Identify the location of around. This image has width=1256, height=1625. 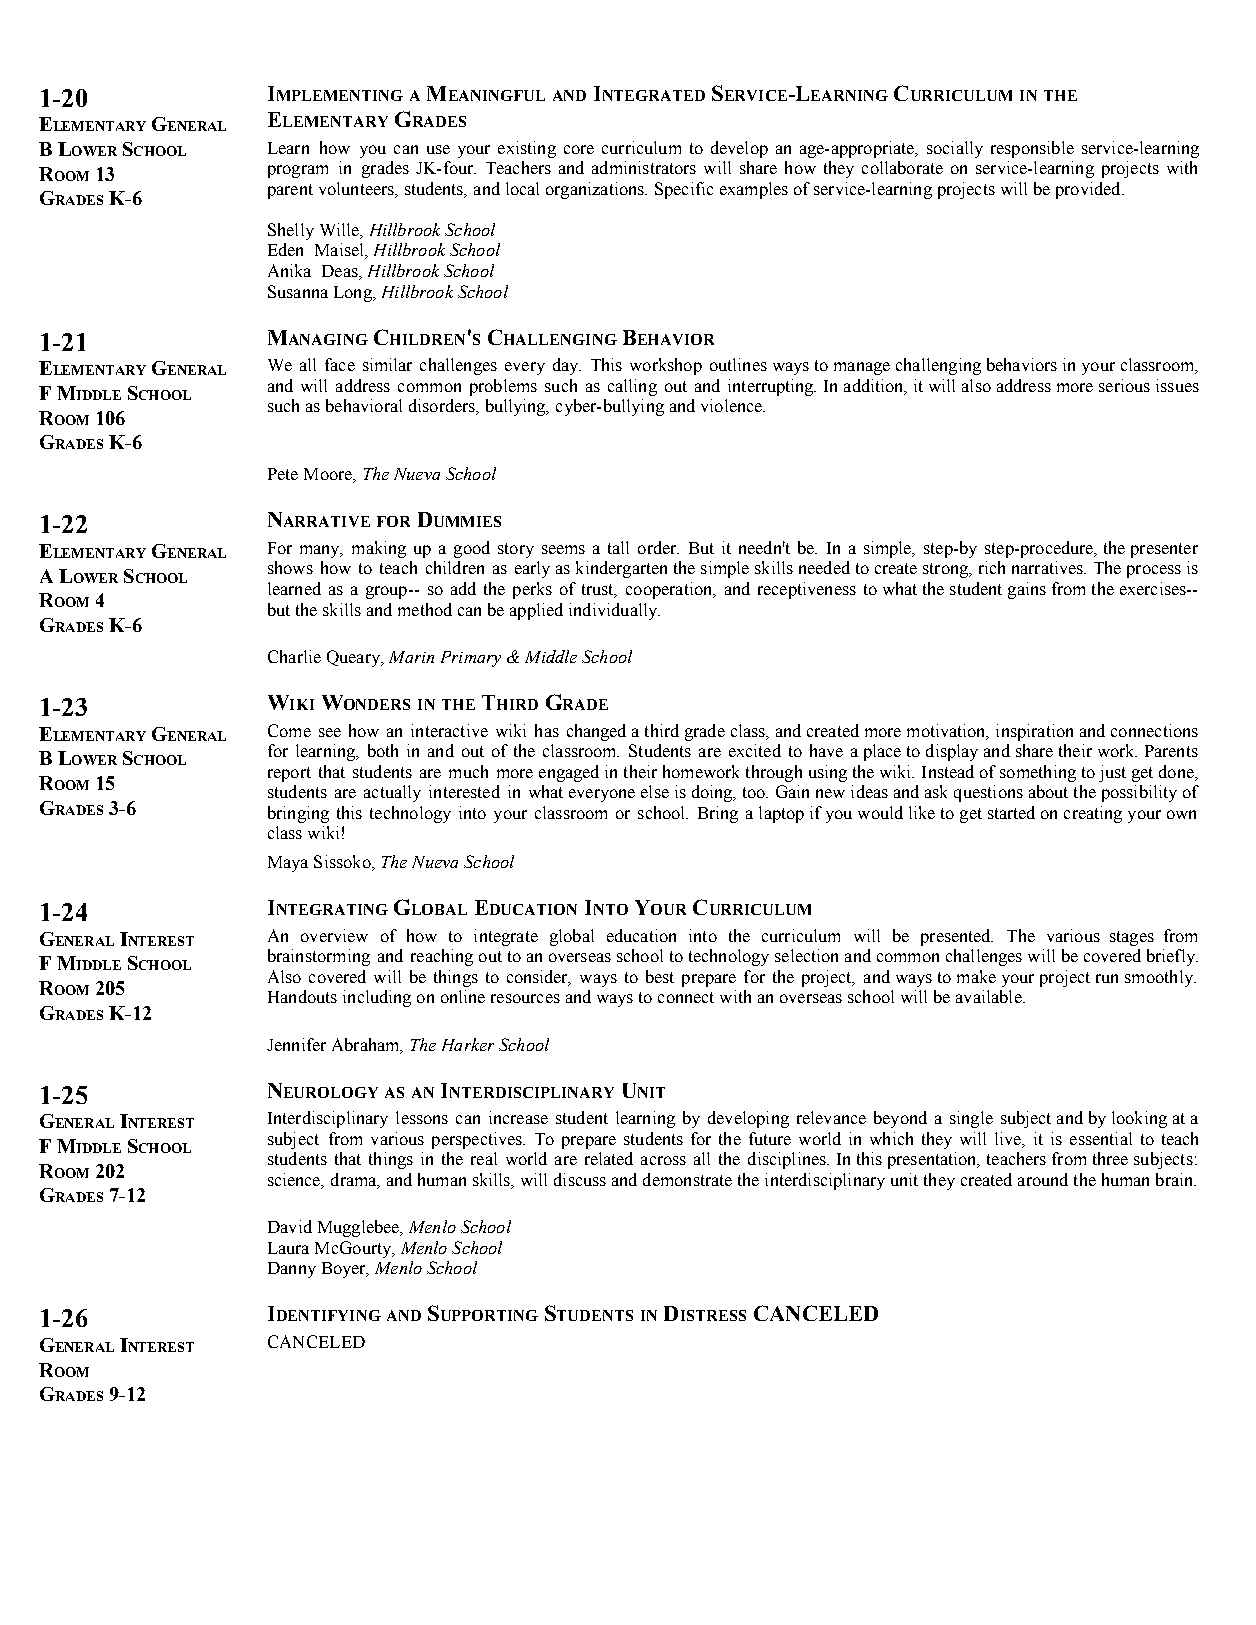
(1043, 1179).
